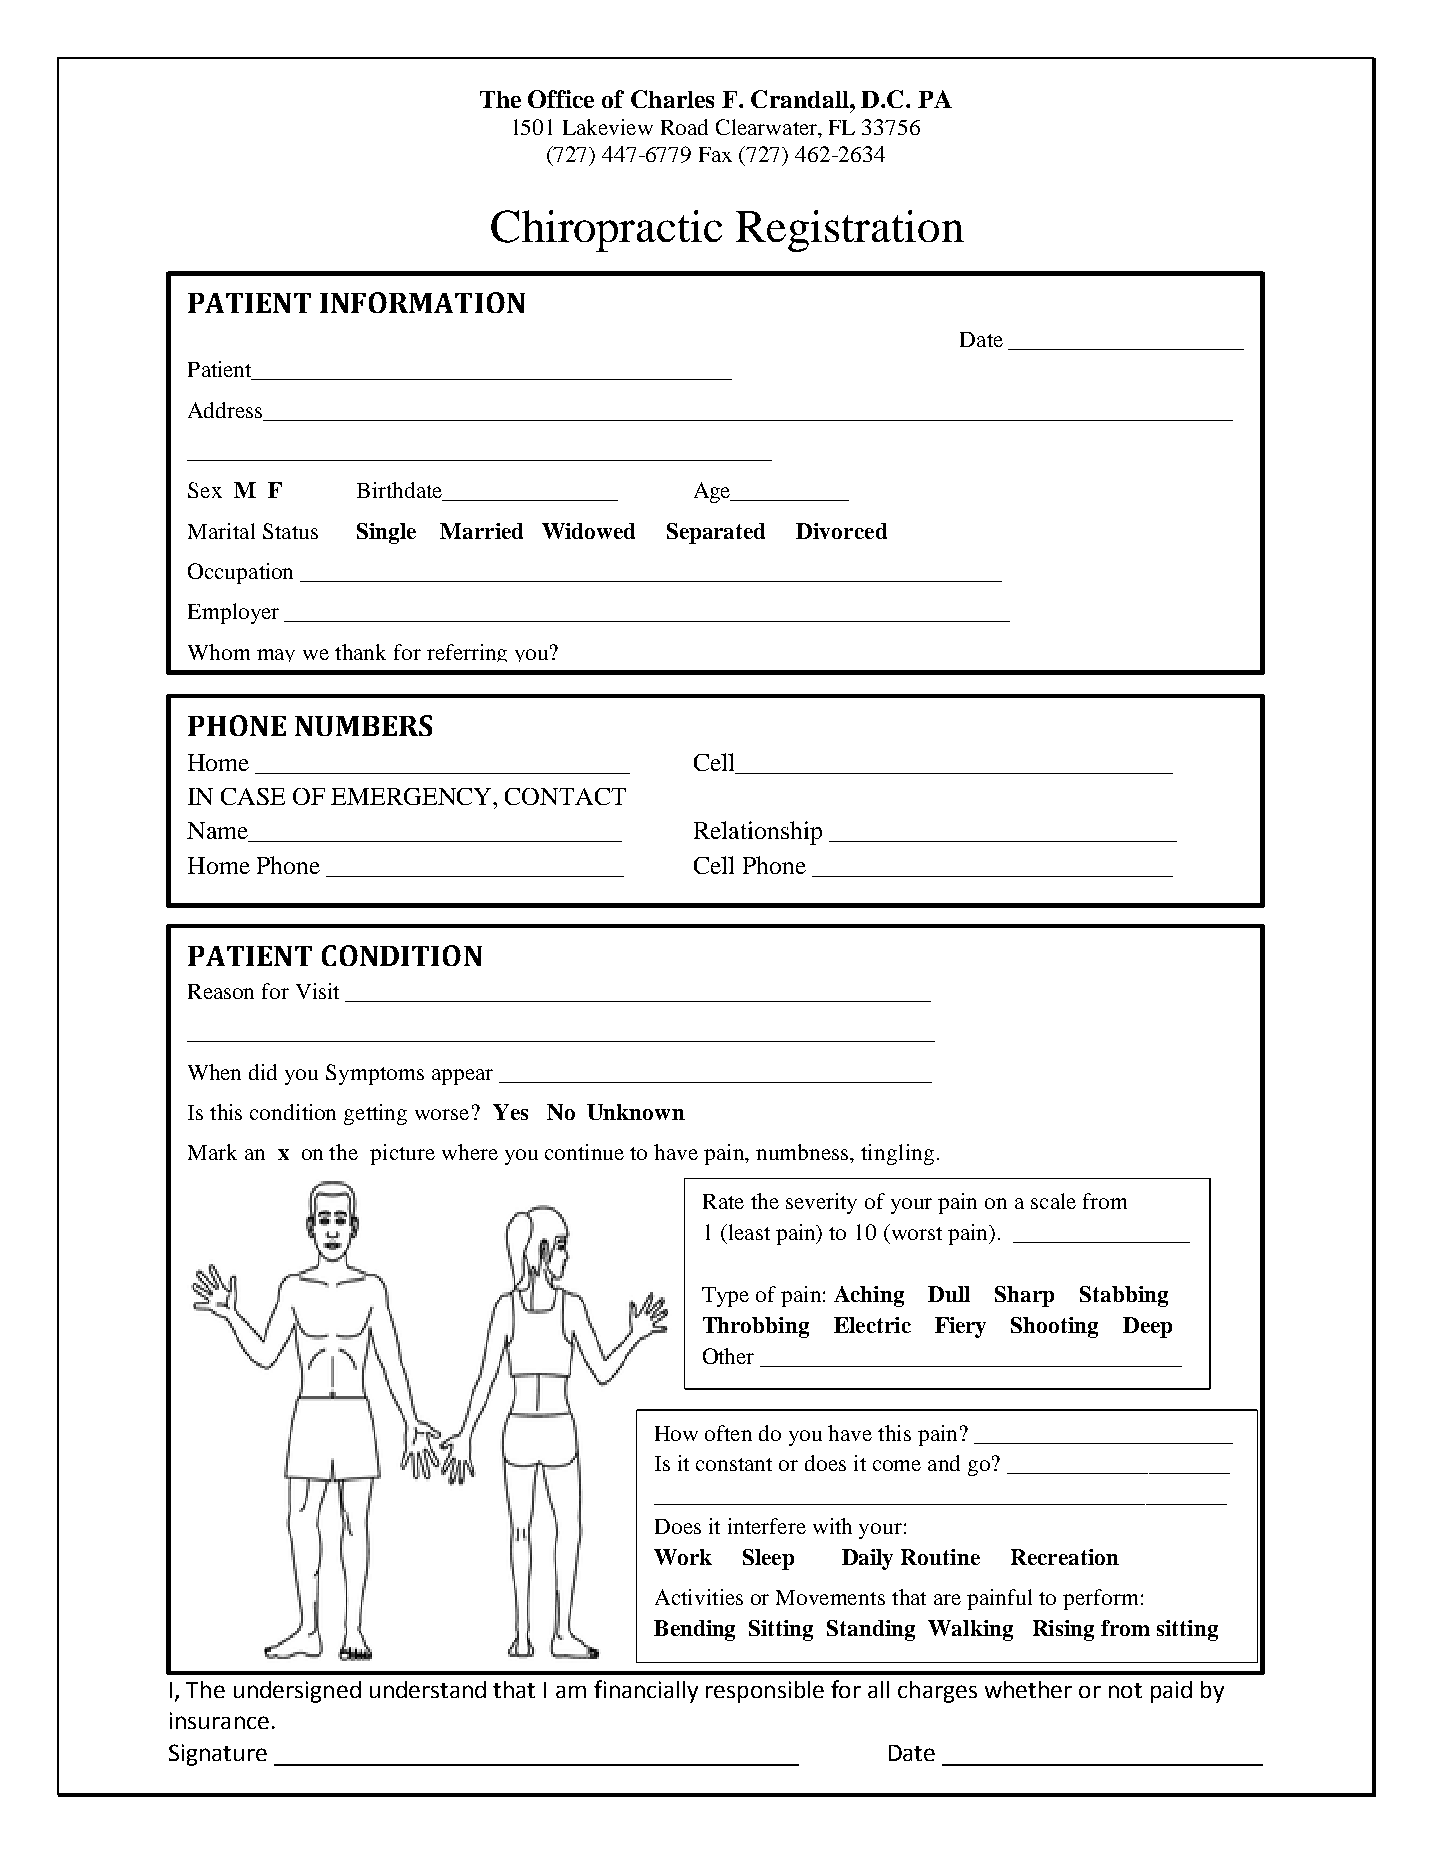 Image resolution: width=1431 pixels, height=1852 pixels. Describe the element at coordinates (850, 231) in the page. I see `Registration` at that location.
